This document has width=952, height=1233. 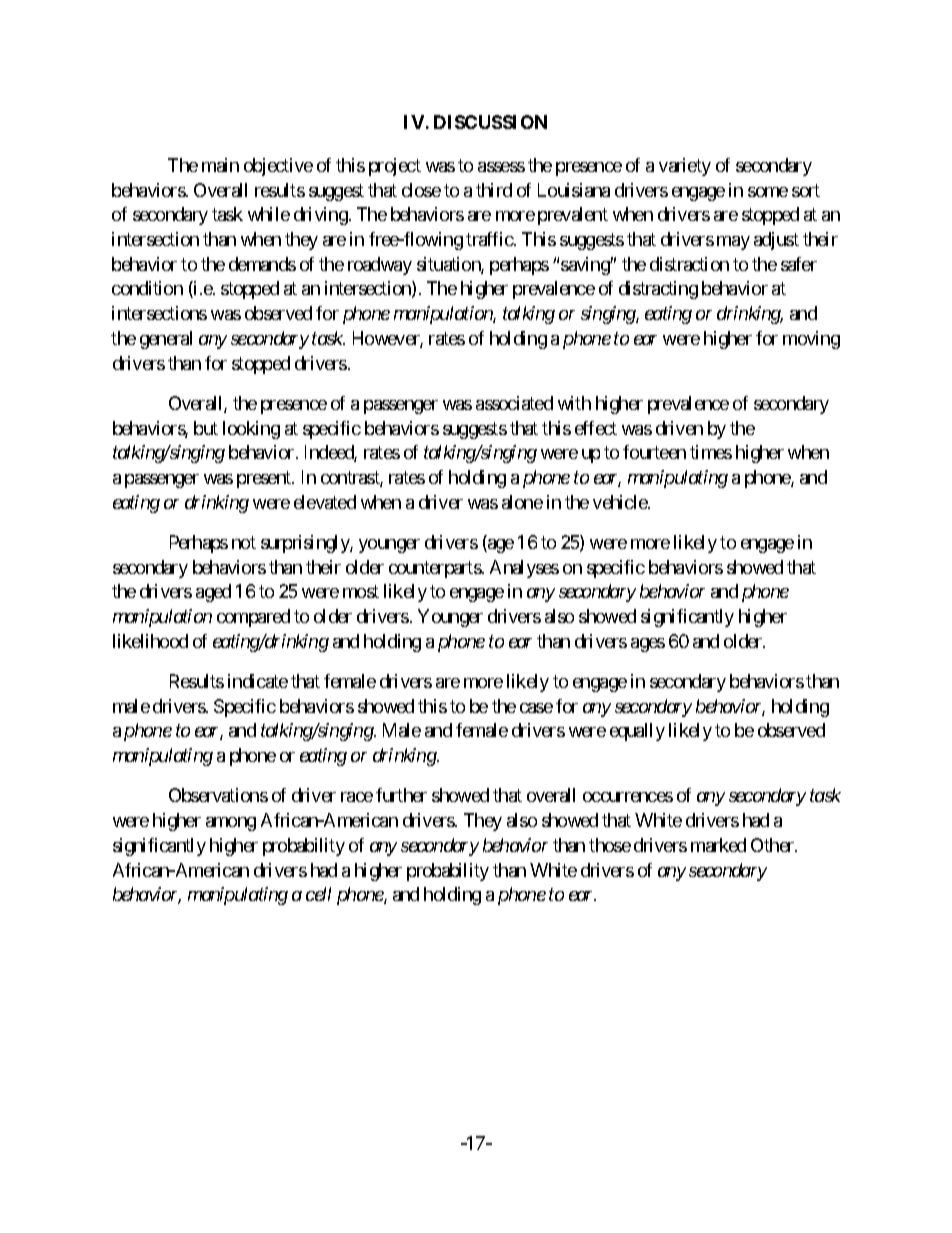 I want to click on main, so click(x=220, y=165).
